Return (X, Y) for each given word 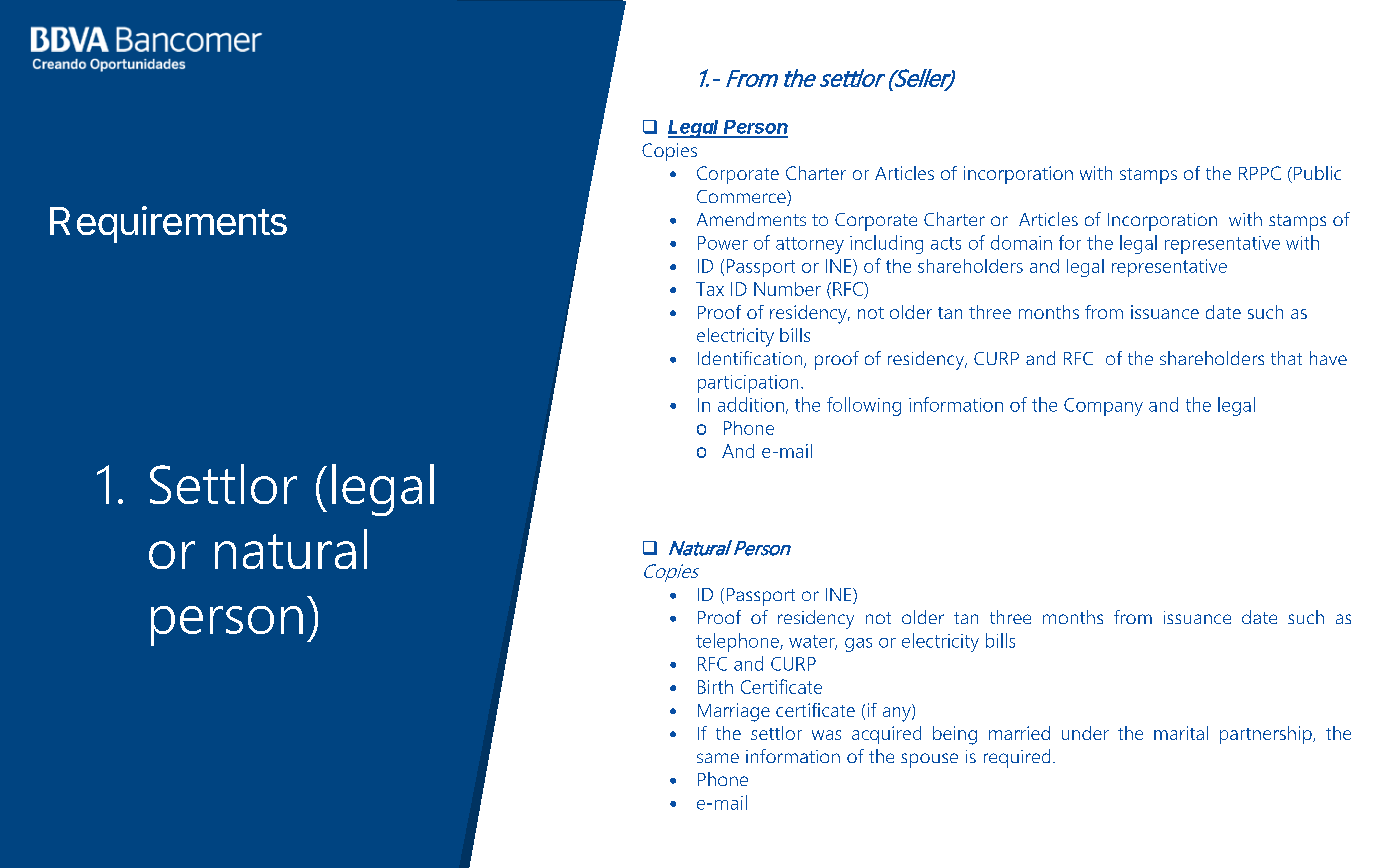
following (864, 406)
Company (1103, 407)
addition (751, 404)
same (718, 758)
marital (1181, 733)
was (826, 735)
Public (1317, 173)
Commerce (742, 198)
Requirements (168, 224)
